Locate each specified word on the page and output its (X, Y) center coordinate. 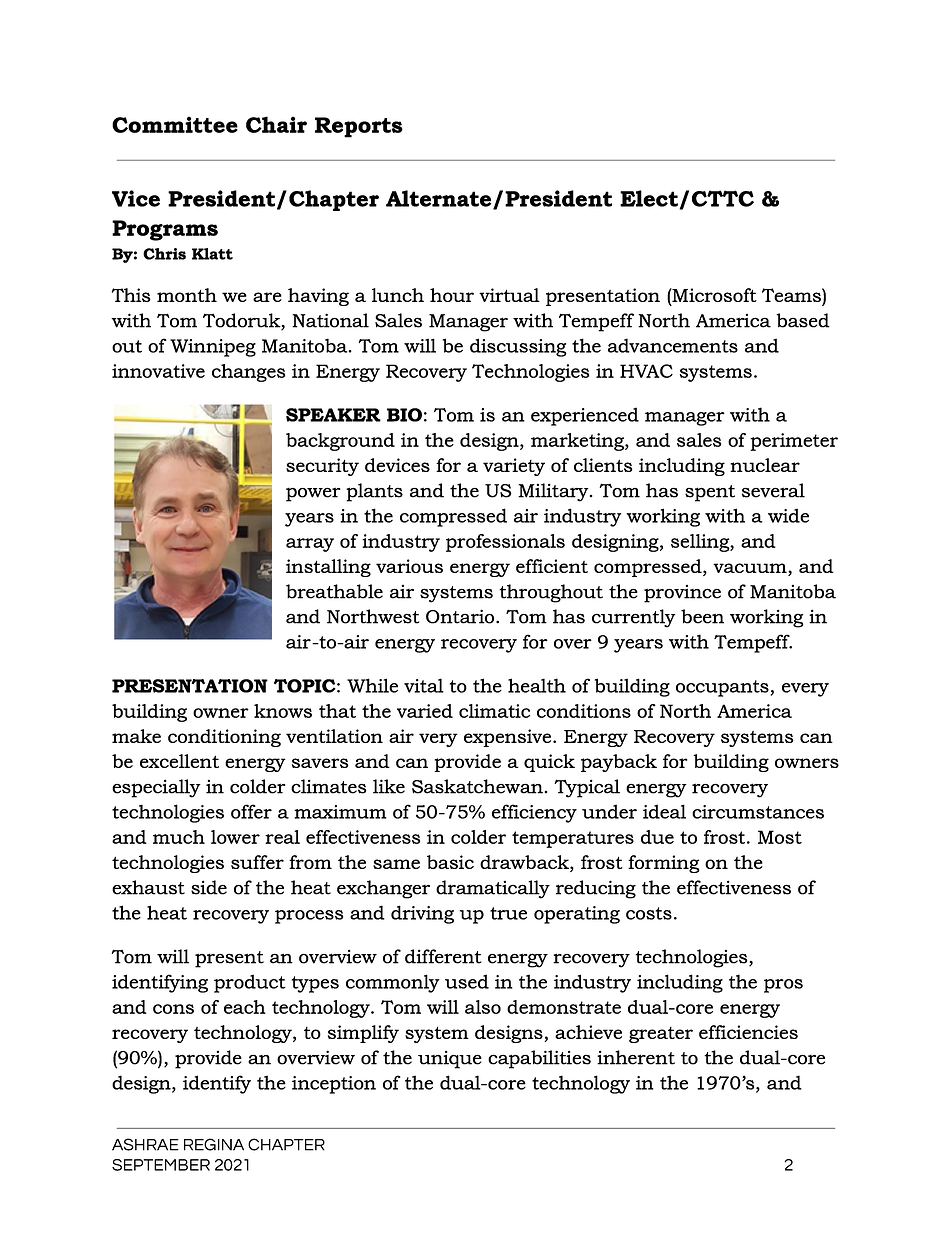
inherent (636, 1057)
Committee (175, 124)
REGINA (214, 1144)
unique (450, 1059)
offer (251, 811)
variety (514, 467)
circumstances (758, 812)
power (313, 494)
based (803, 320)
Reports (359, 127)
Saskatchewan (477, 786)
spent (710, 493)
